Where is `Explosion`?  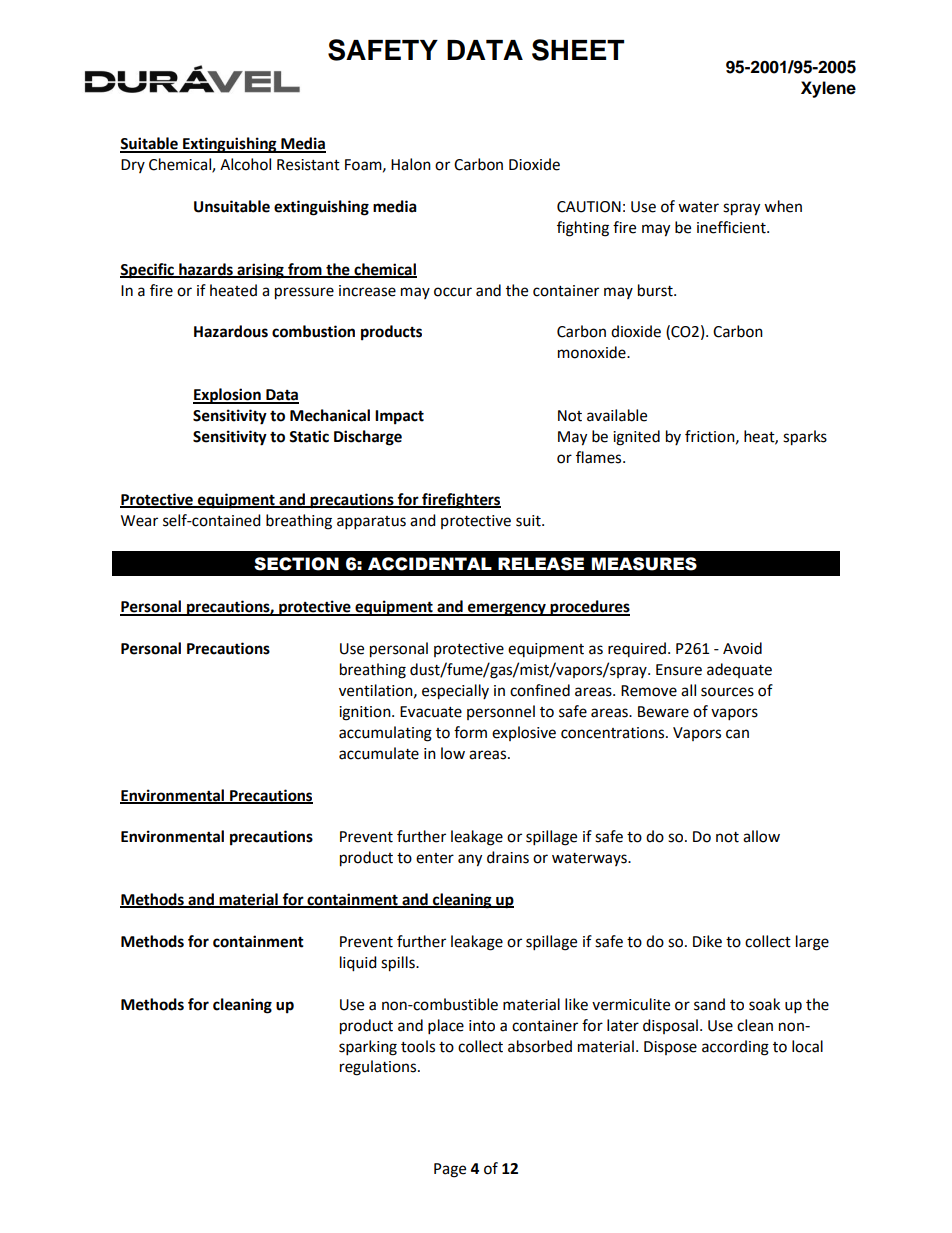
Explosion is located at coordinates (228, 396).
